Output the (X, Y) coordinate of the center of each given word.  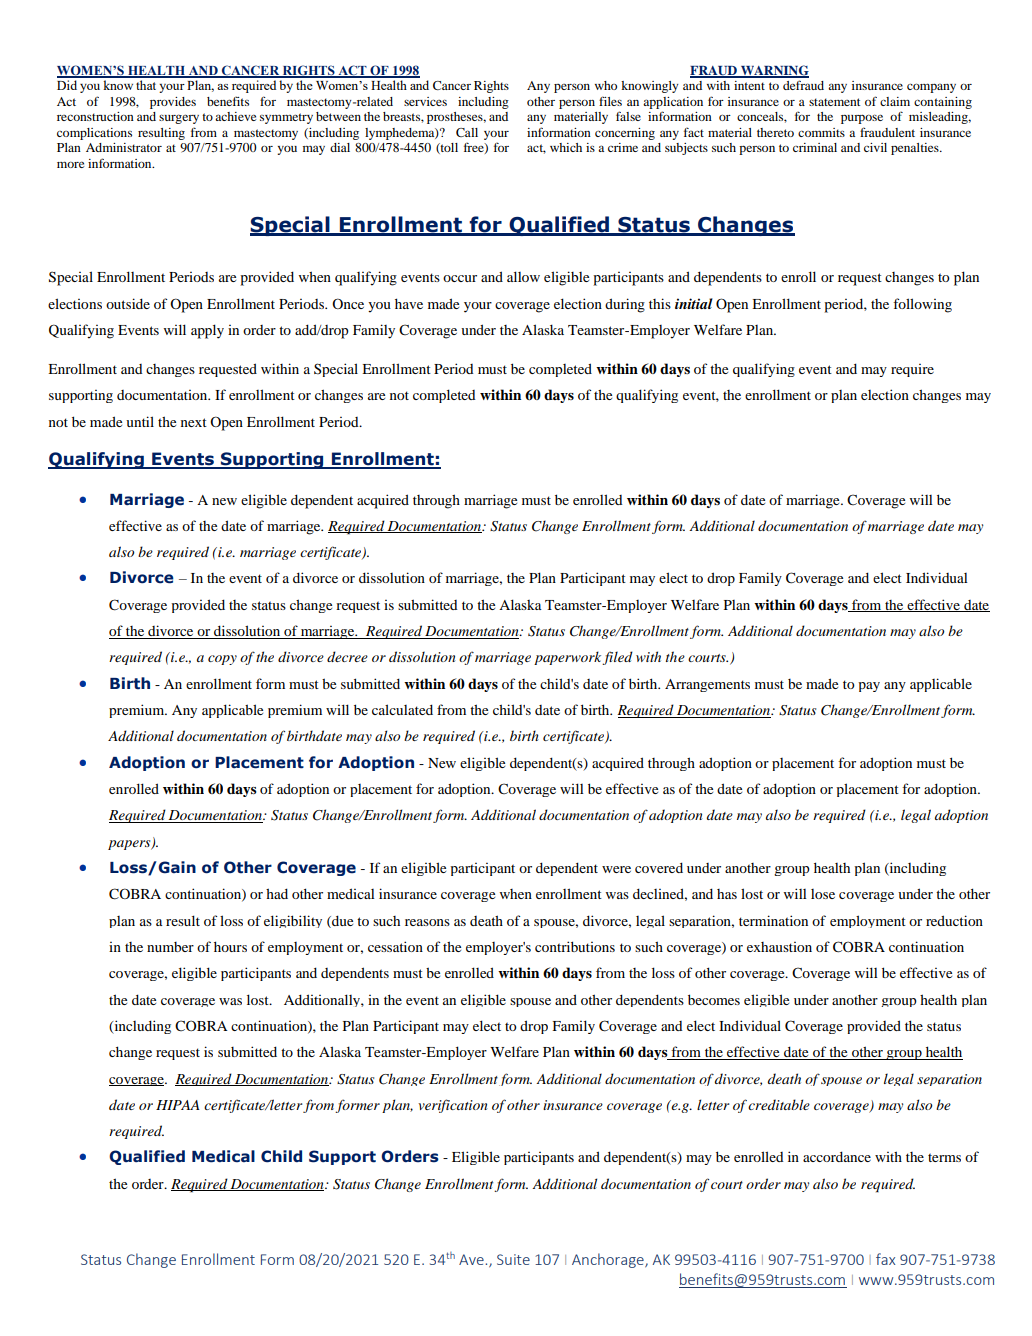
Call (467, 132)
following (922, 305)
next (194, 422)
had (277, 893)
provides (173, 103)
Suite (513, 1259)
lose (823, 894)
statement (834, 102)
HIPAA (178, 1105)
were (616, 869)
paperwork (568, 658)
